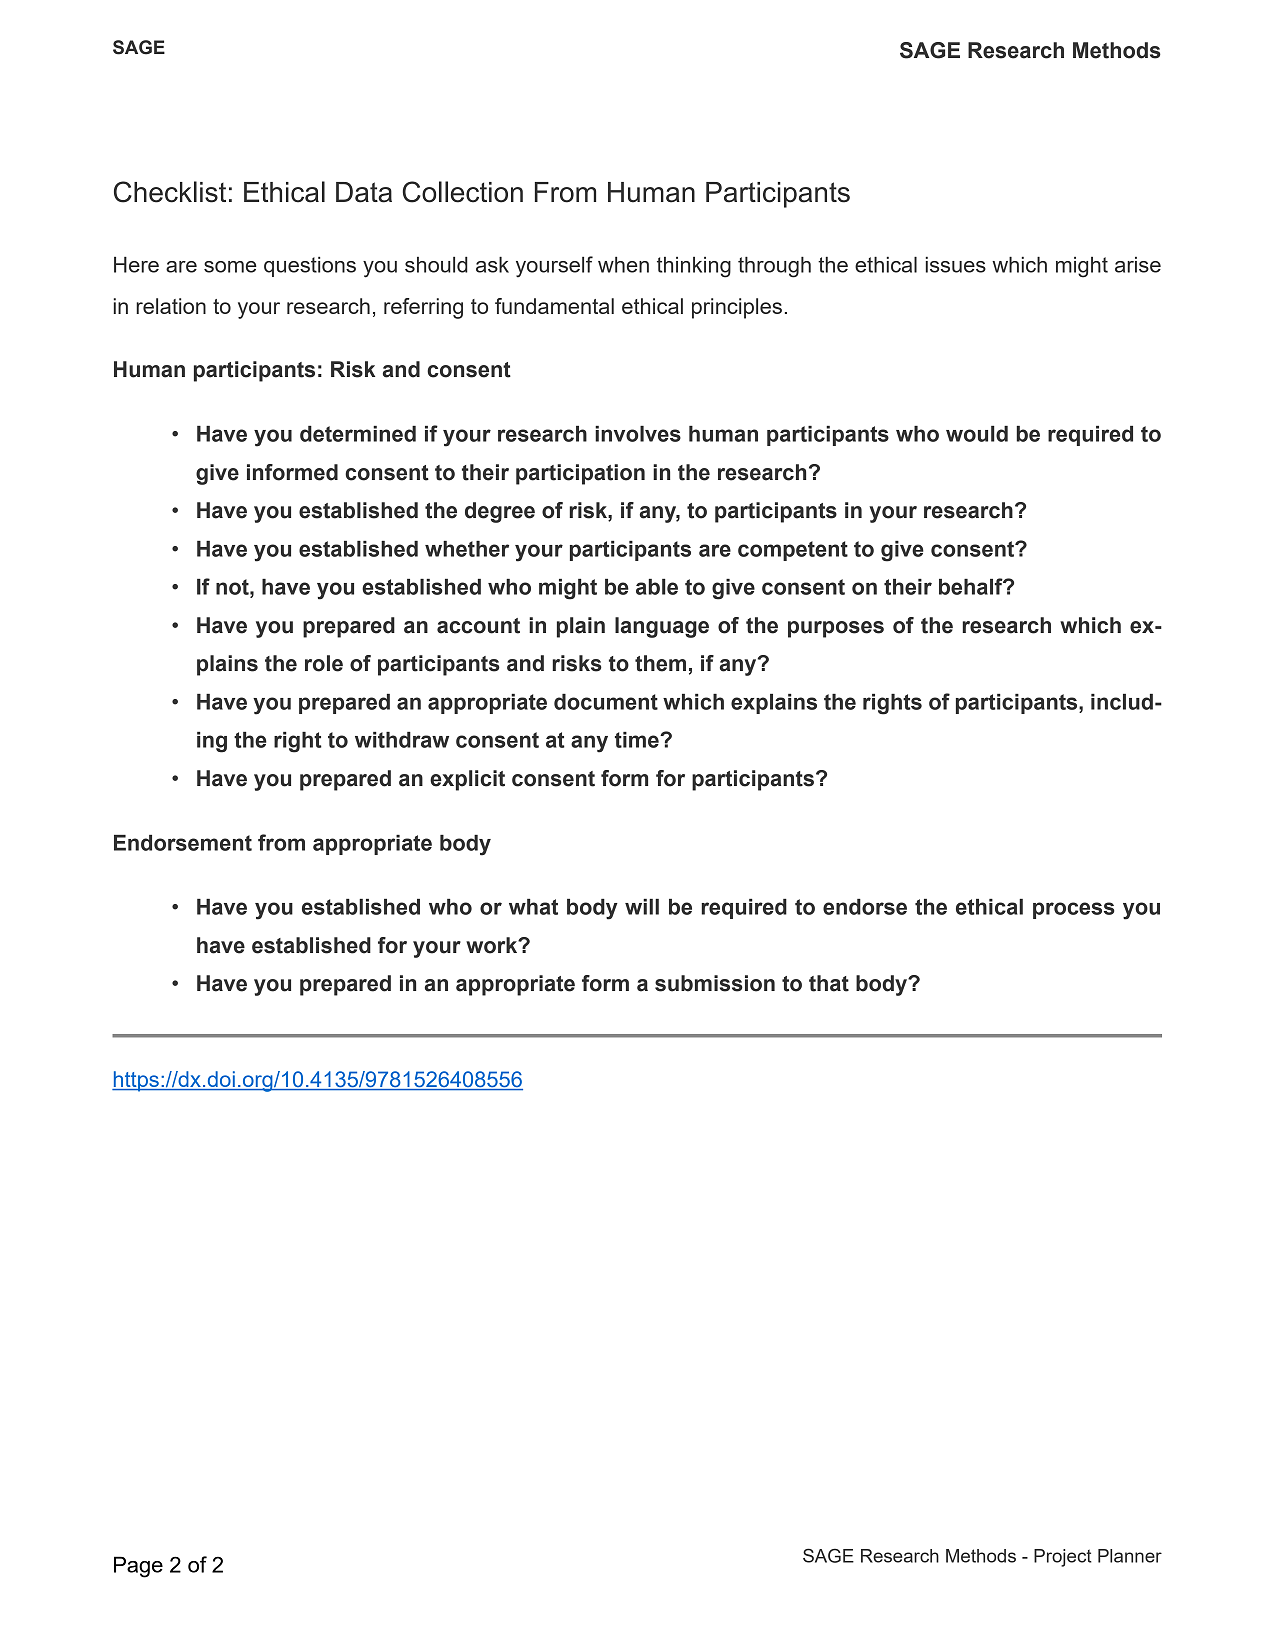 Image resolution: width=1274 pixels, height=1649 pixels. I want to click on role, so click(324, 663).
